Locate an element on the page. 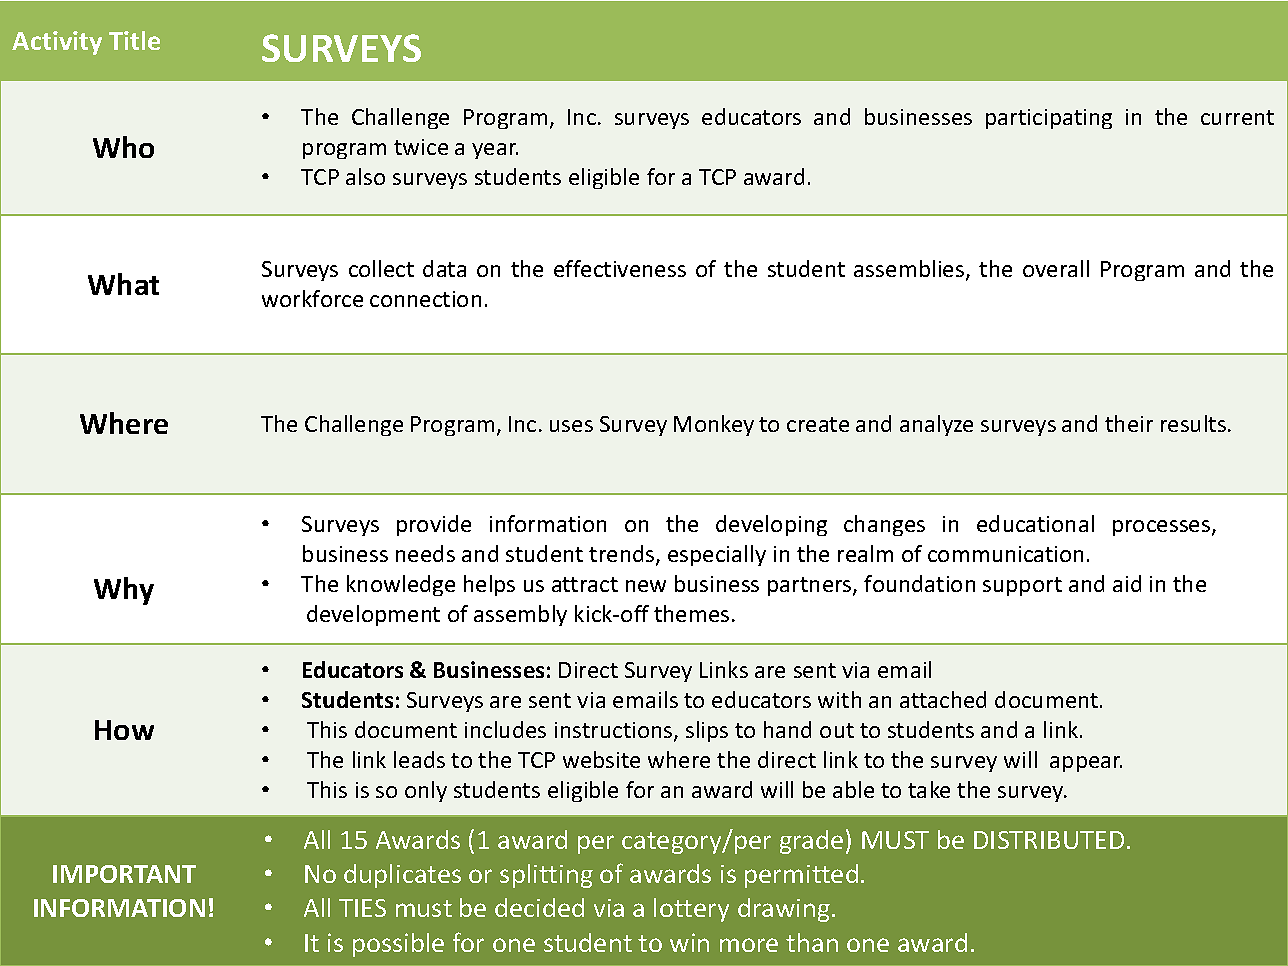 The width and height of the image is (1288, 966). lottery is located at coordinates (691, 910).
